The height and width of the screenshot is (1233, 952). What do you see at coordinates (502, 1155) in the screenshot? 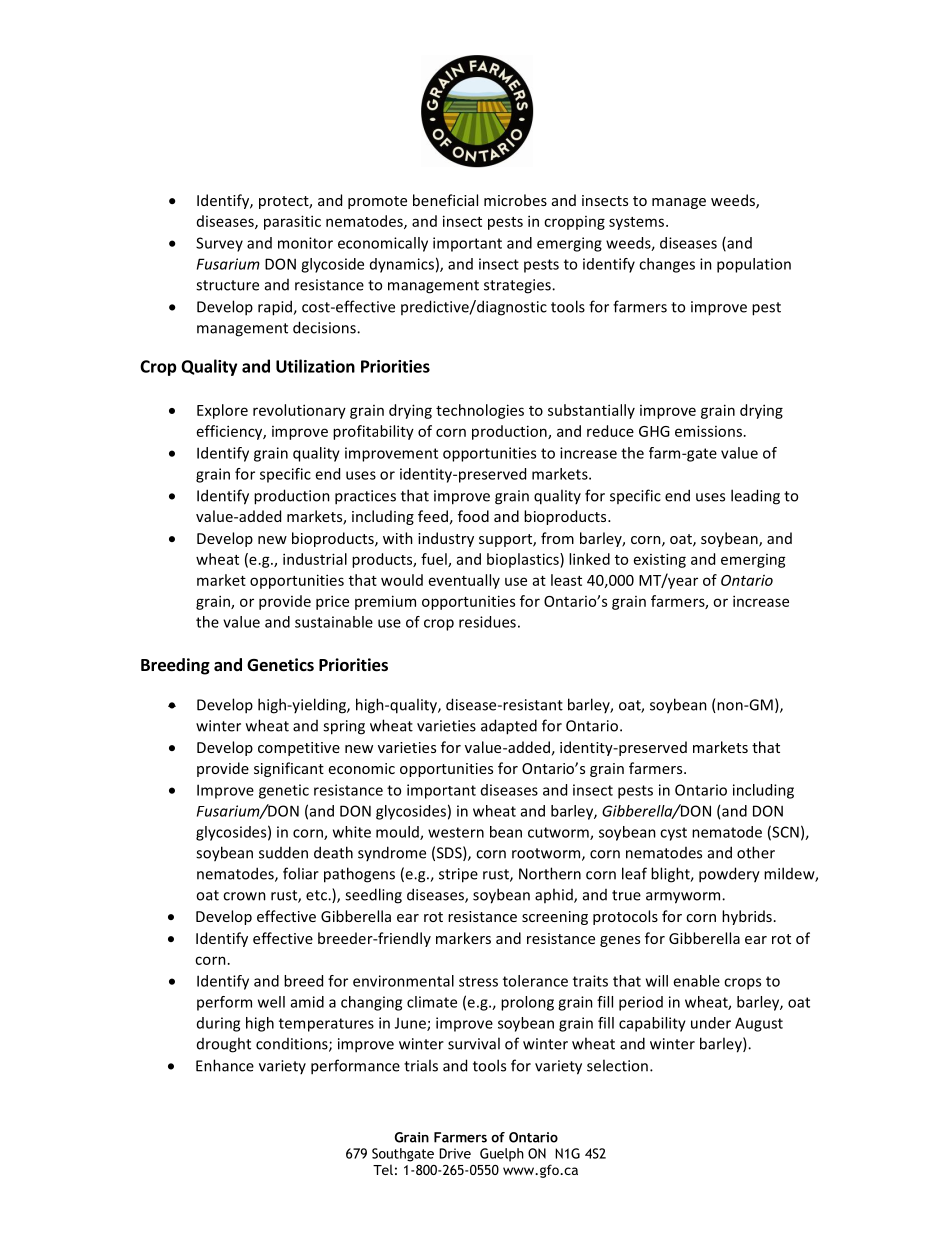
I see `Guelph` at bounding box center [502, 1155].
